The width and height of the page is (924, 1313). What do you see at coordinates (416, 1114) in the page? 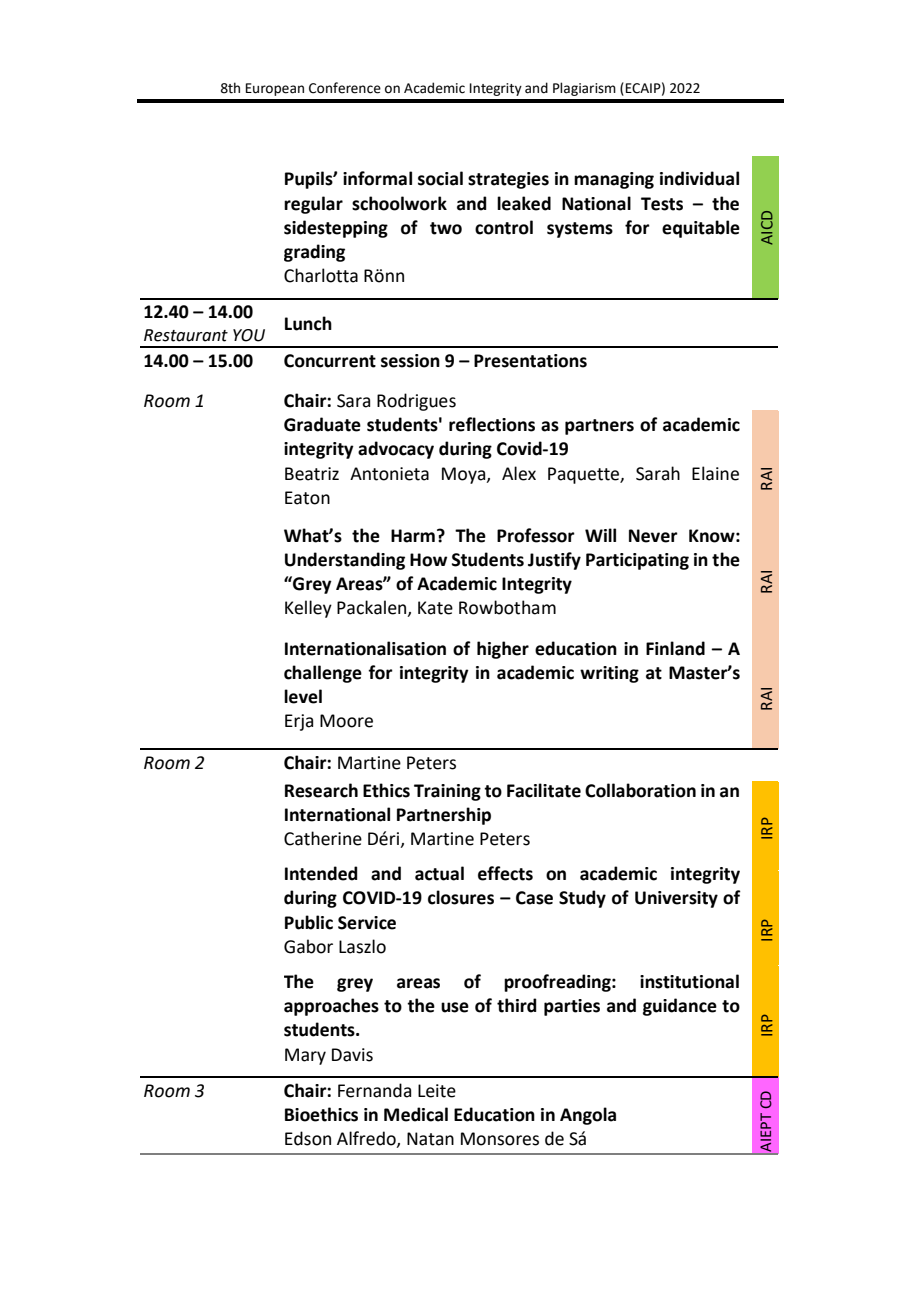
I see `Medical` at bounding box center [416, 1114].
